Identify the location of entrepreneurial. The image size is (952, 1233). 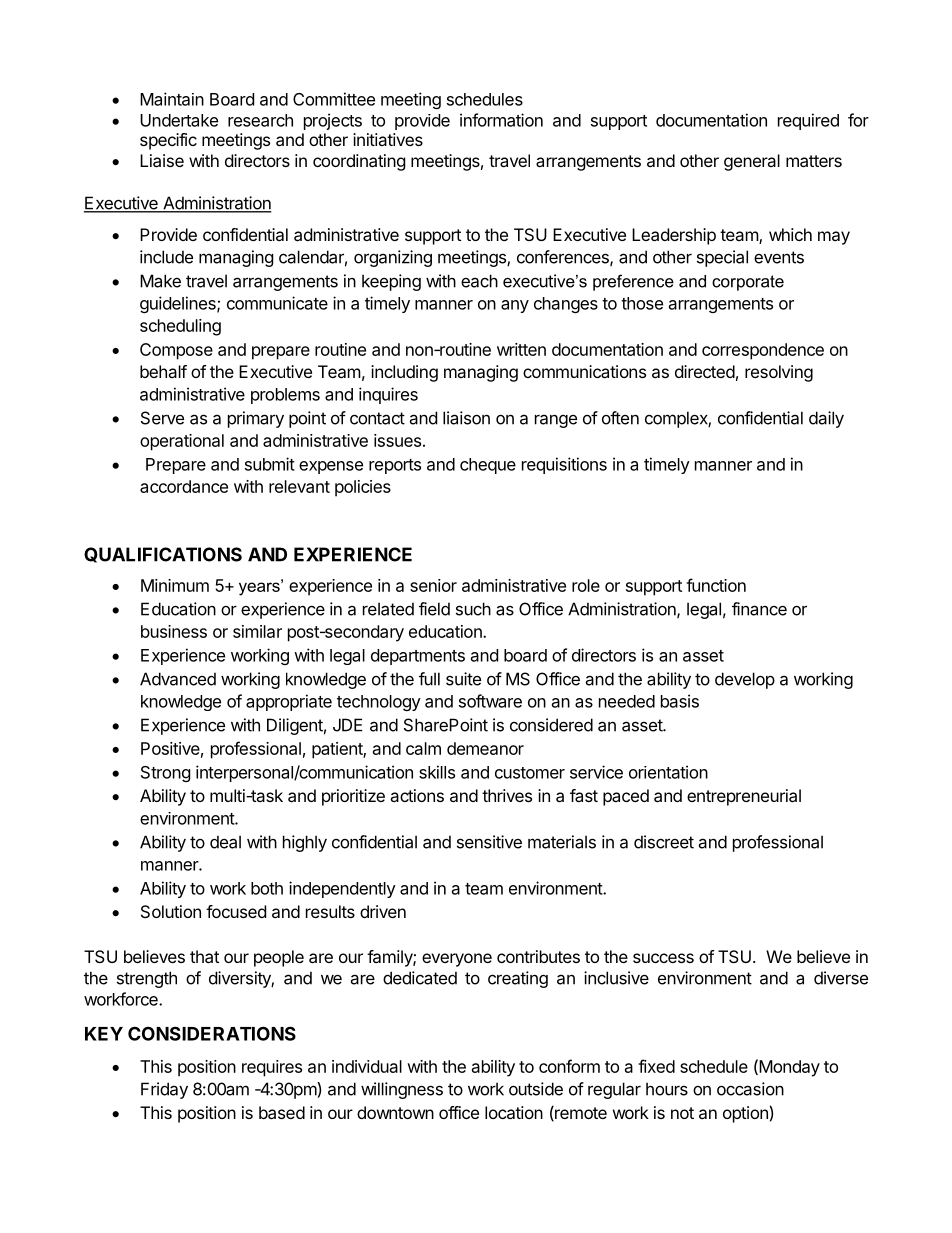
(744, 797).
